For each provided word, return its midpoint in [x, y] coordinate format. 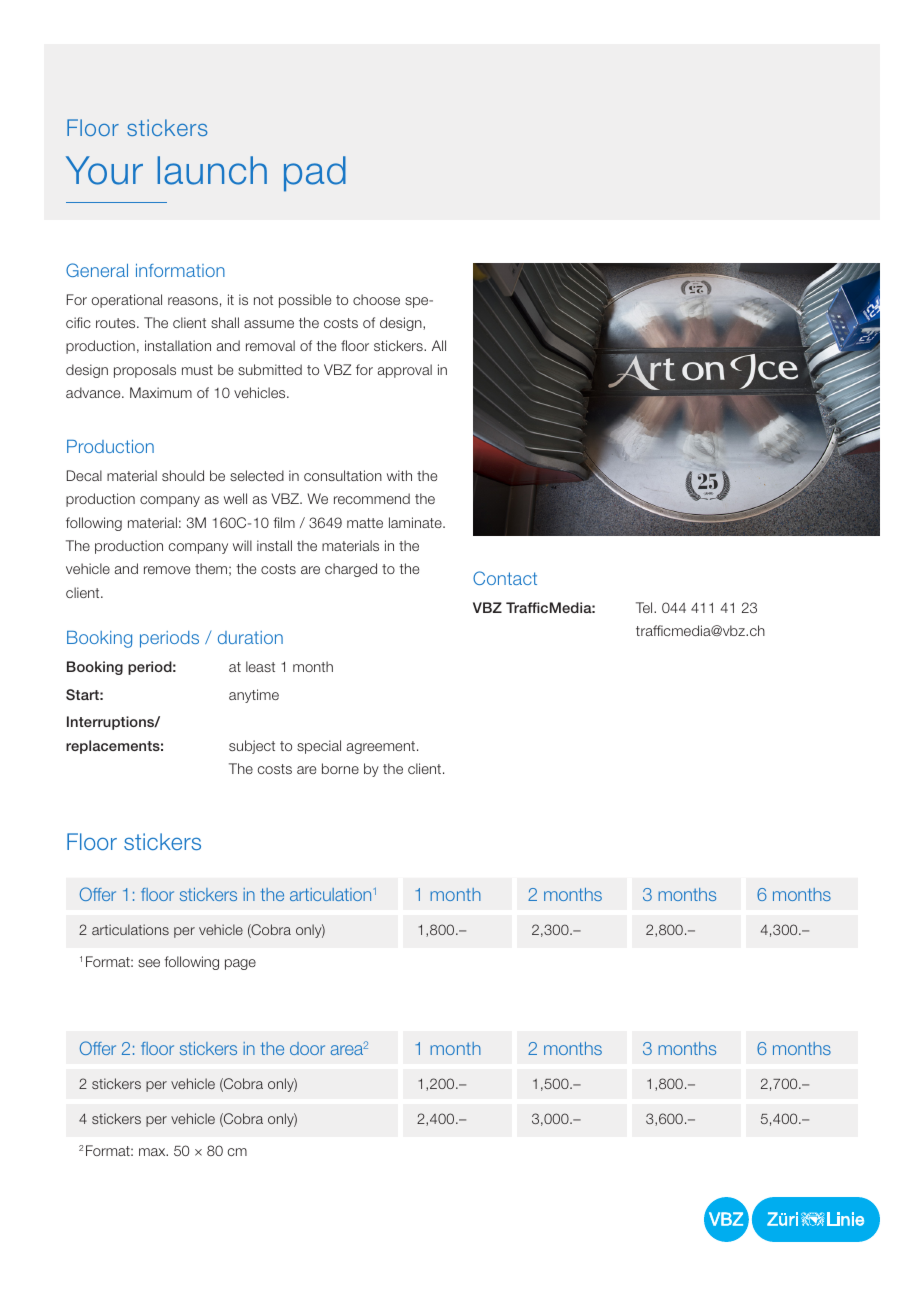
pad [315, 174]
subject [252, 747]
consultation [343, 475]
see [149, 963]
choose [376, 299]
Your [104, 170]
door [307, 1048]
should [183, 475]
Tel [645, 607]
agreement [381, 747]
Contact [505, 578]
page [240, 964]
